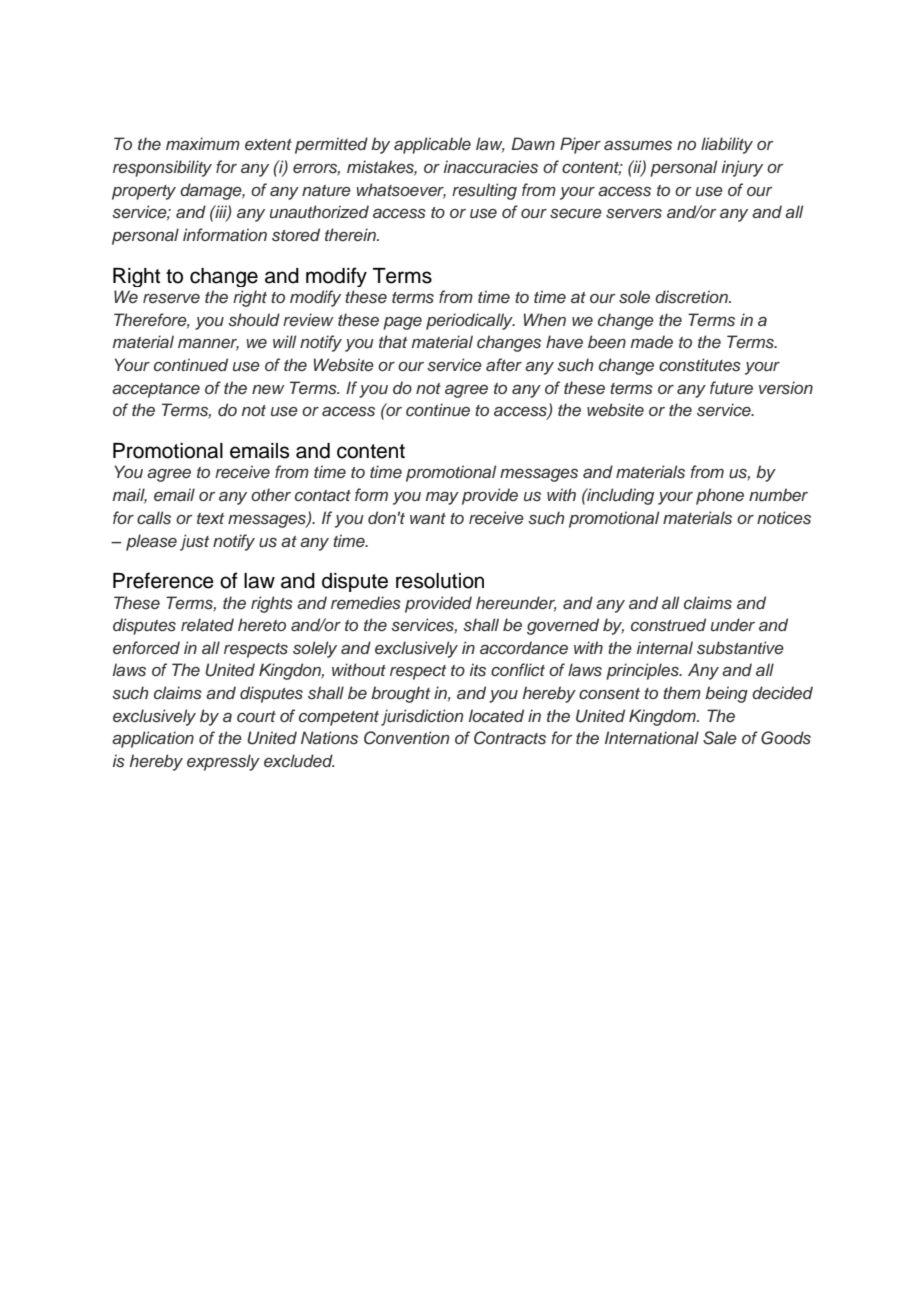  Describe the element at coordinates (271, 494) in the screenshot. I see `other` at that location.
